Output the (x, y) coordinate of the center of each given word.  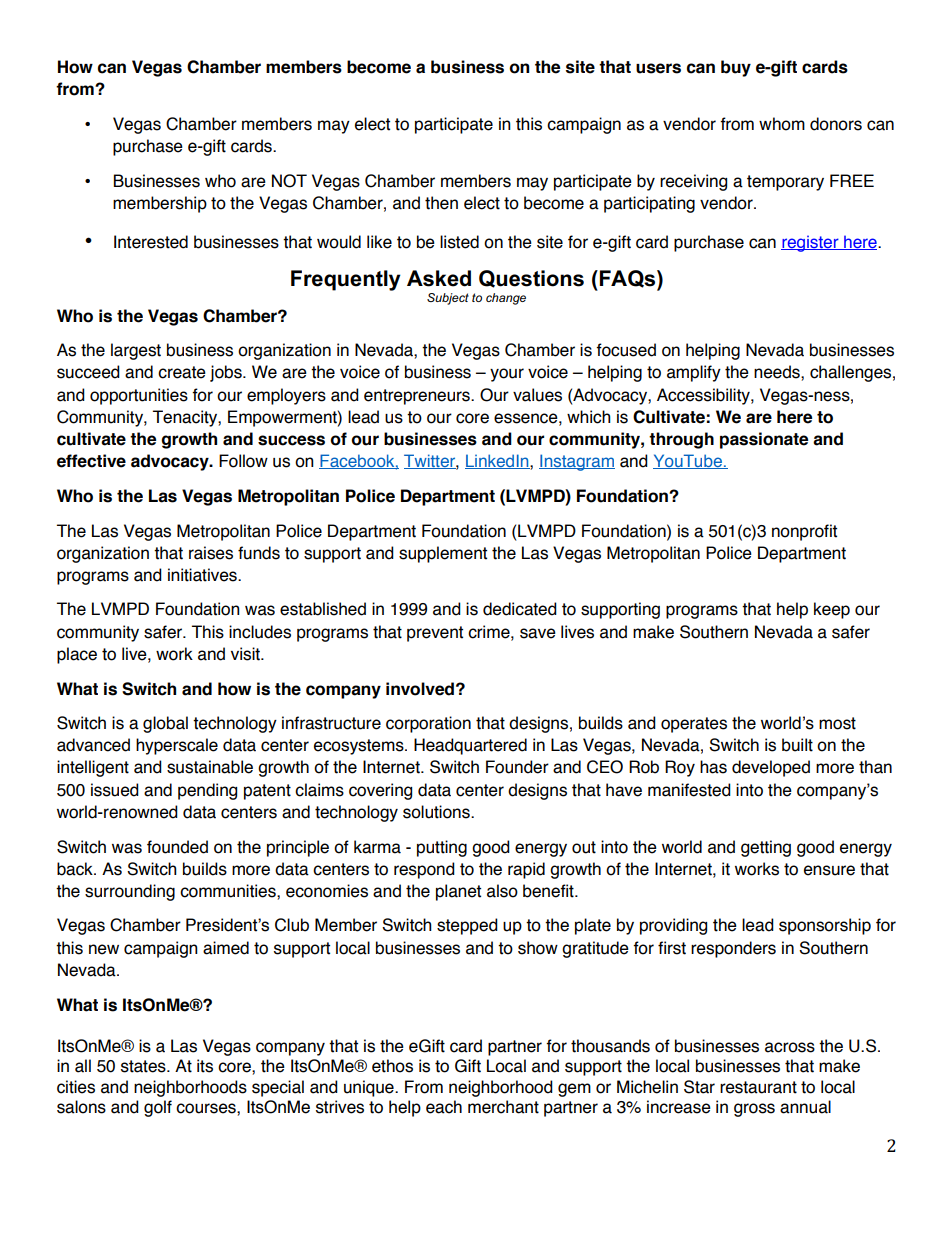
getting (766, 848)
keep (832, 610)
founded (177, 847)
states (144, 1066)
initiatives (203, 575)
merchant (503, 1107)
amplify (694, 373)
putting (442, 848)
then (441, 203)
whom (782, 124)
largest (136, 351)
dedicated (520, 609)
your (507, 375)
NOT (289, 181)
